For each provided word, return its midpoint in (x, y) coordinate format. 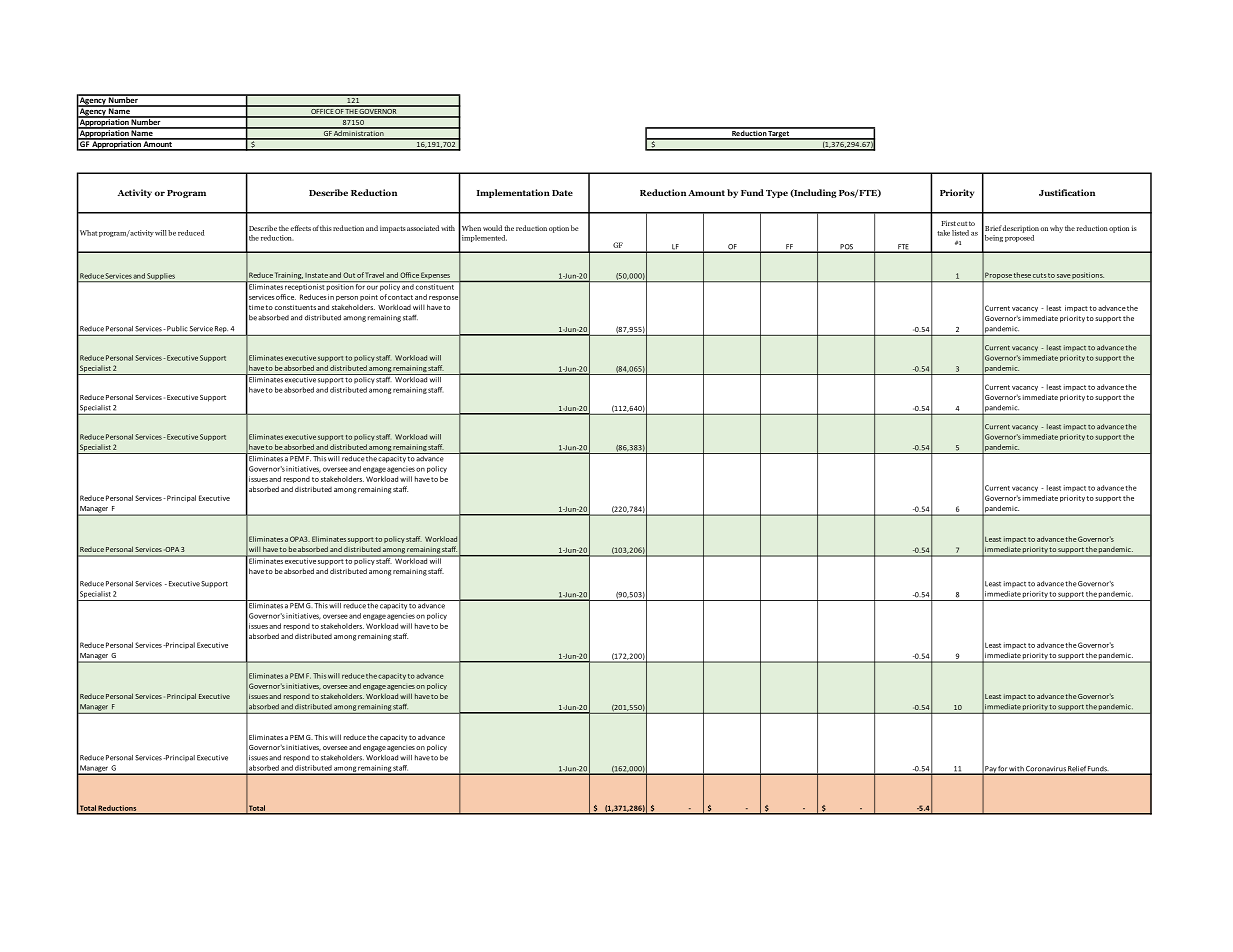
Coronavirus (1046, 770)
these (1022, 275)
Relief (1077, 770)
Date (562, 193)
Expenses (436, 277)
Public (177, 328)
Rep (221, 329)
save (1064, 276)
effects (300, 228)
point (369, 297)
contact (400, 297)
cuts (1040, 275)
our (372, 288)
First (948, 223)
